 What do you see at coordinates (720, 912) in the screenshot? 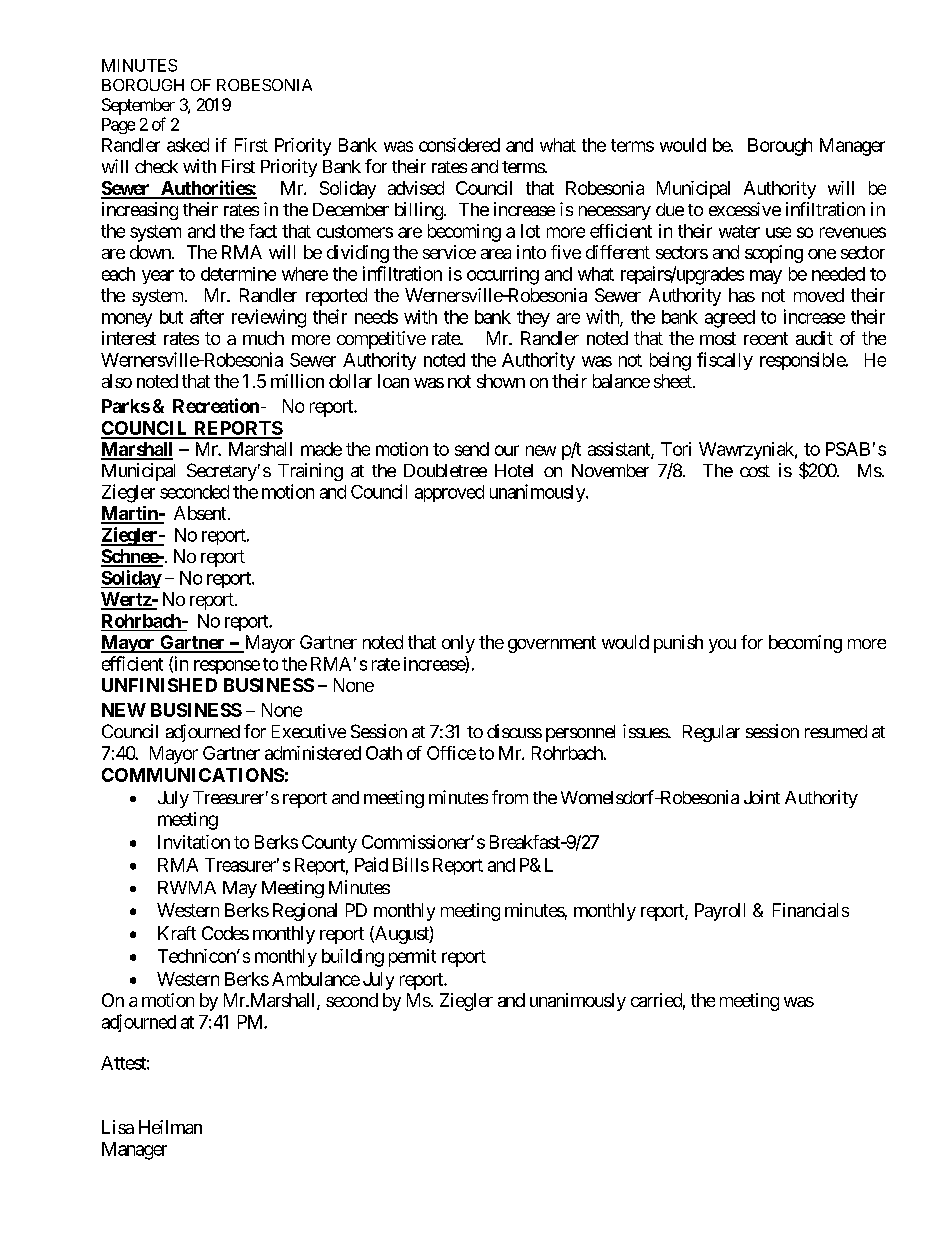
I see `Payroll` at bounding box center [720, 912].
